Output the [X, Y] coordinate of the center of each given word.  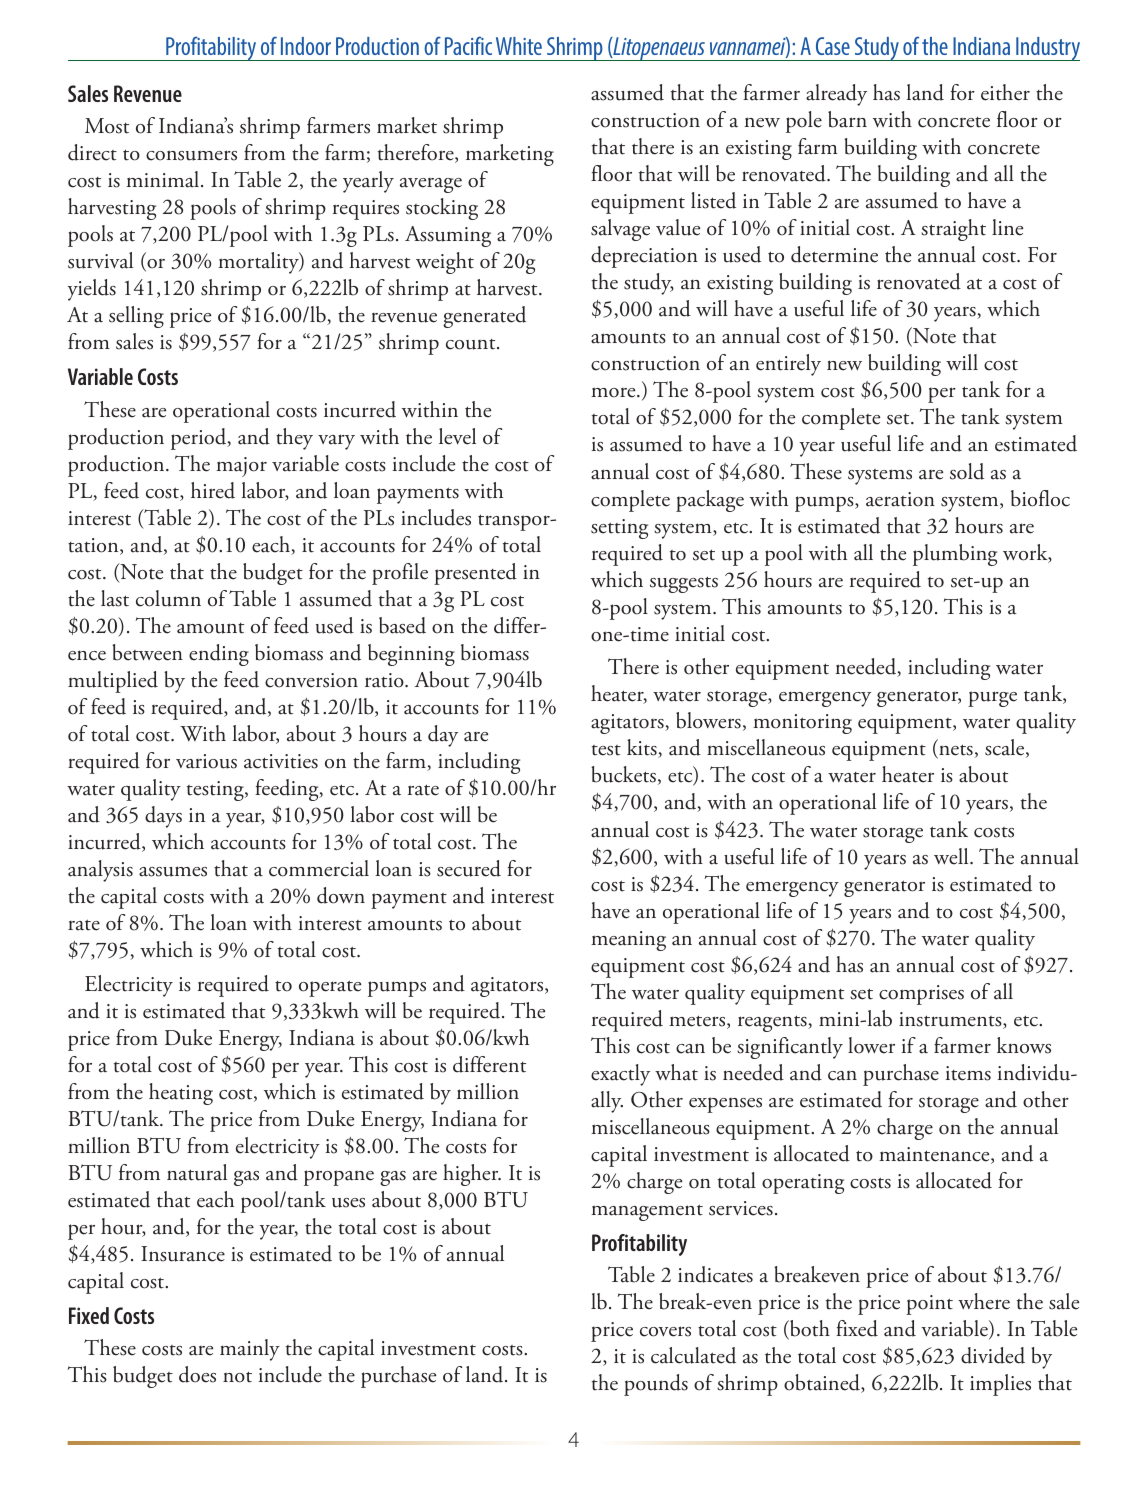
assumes [173, 871]
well [952, 856]
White [519, 46]
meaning [628, 941]
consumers [191, 155]
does [197, 1374]
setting [619, 529]
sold [967, 471]
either [1005, 92]
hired [213, 490]
